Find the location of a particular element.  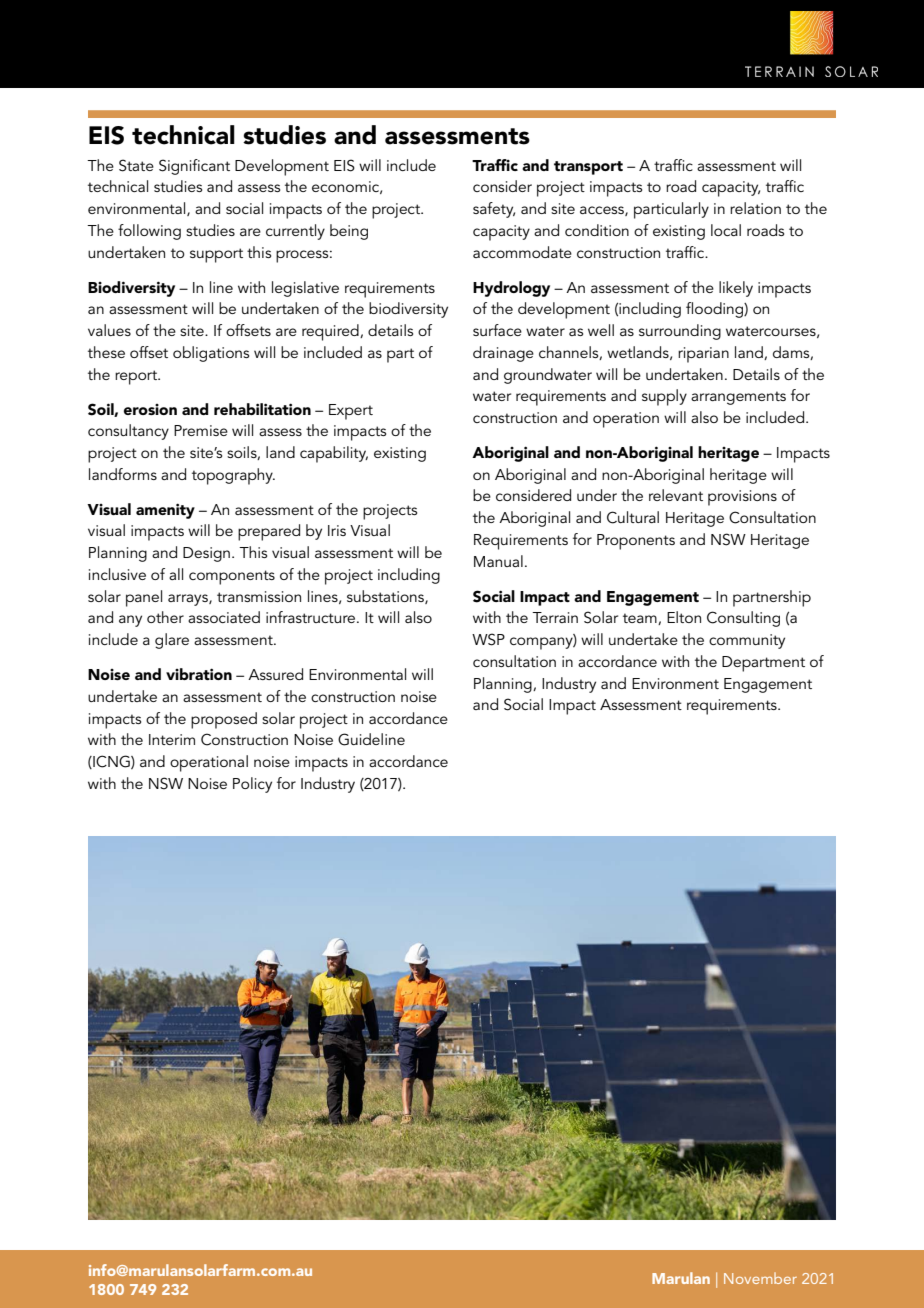

Policy is located at coordinates (252, 785).
